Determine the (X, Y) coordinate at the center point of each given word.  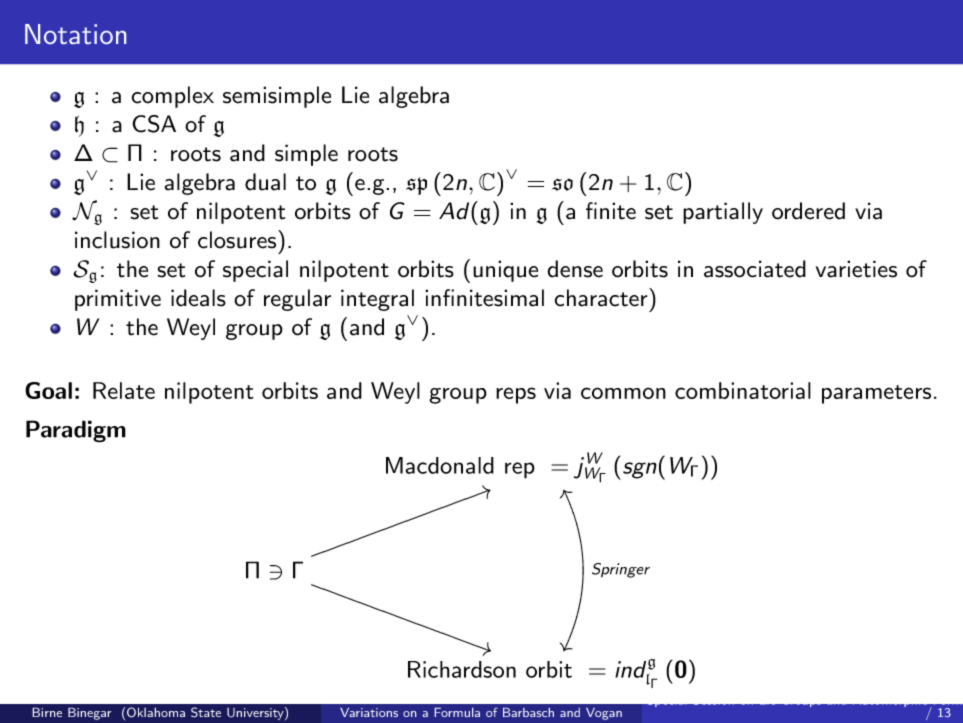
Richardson (462, 669)
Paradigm (76, 431)
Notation (75, 34)
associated (755, 269)
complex (172, 97)
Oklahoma (156, 712)
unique (505, 271)
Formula (457, 712)
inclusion (117, 240)
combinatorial (743, 390)
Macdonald (440, 465)
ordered (808, 211)
